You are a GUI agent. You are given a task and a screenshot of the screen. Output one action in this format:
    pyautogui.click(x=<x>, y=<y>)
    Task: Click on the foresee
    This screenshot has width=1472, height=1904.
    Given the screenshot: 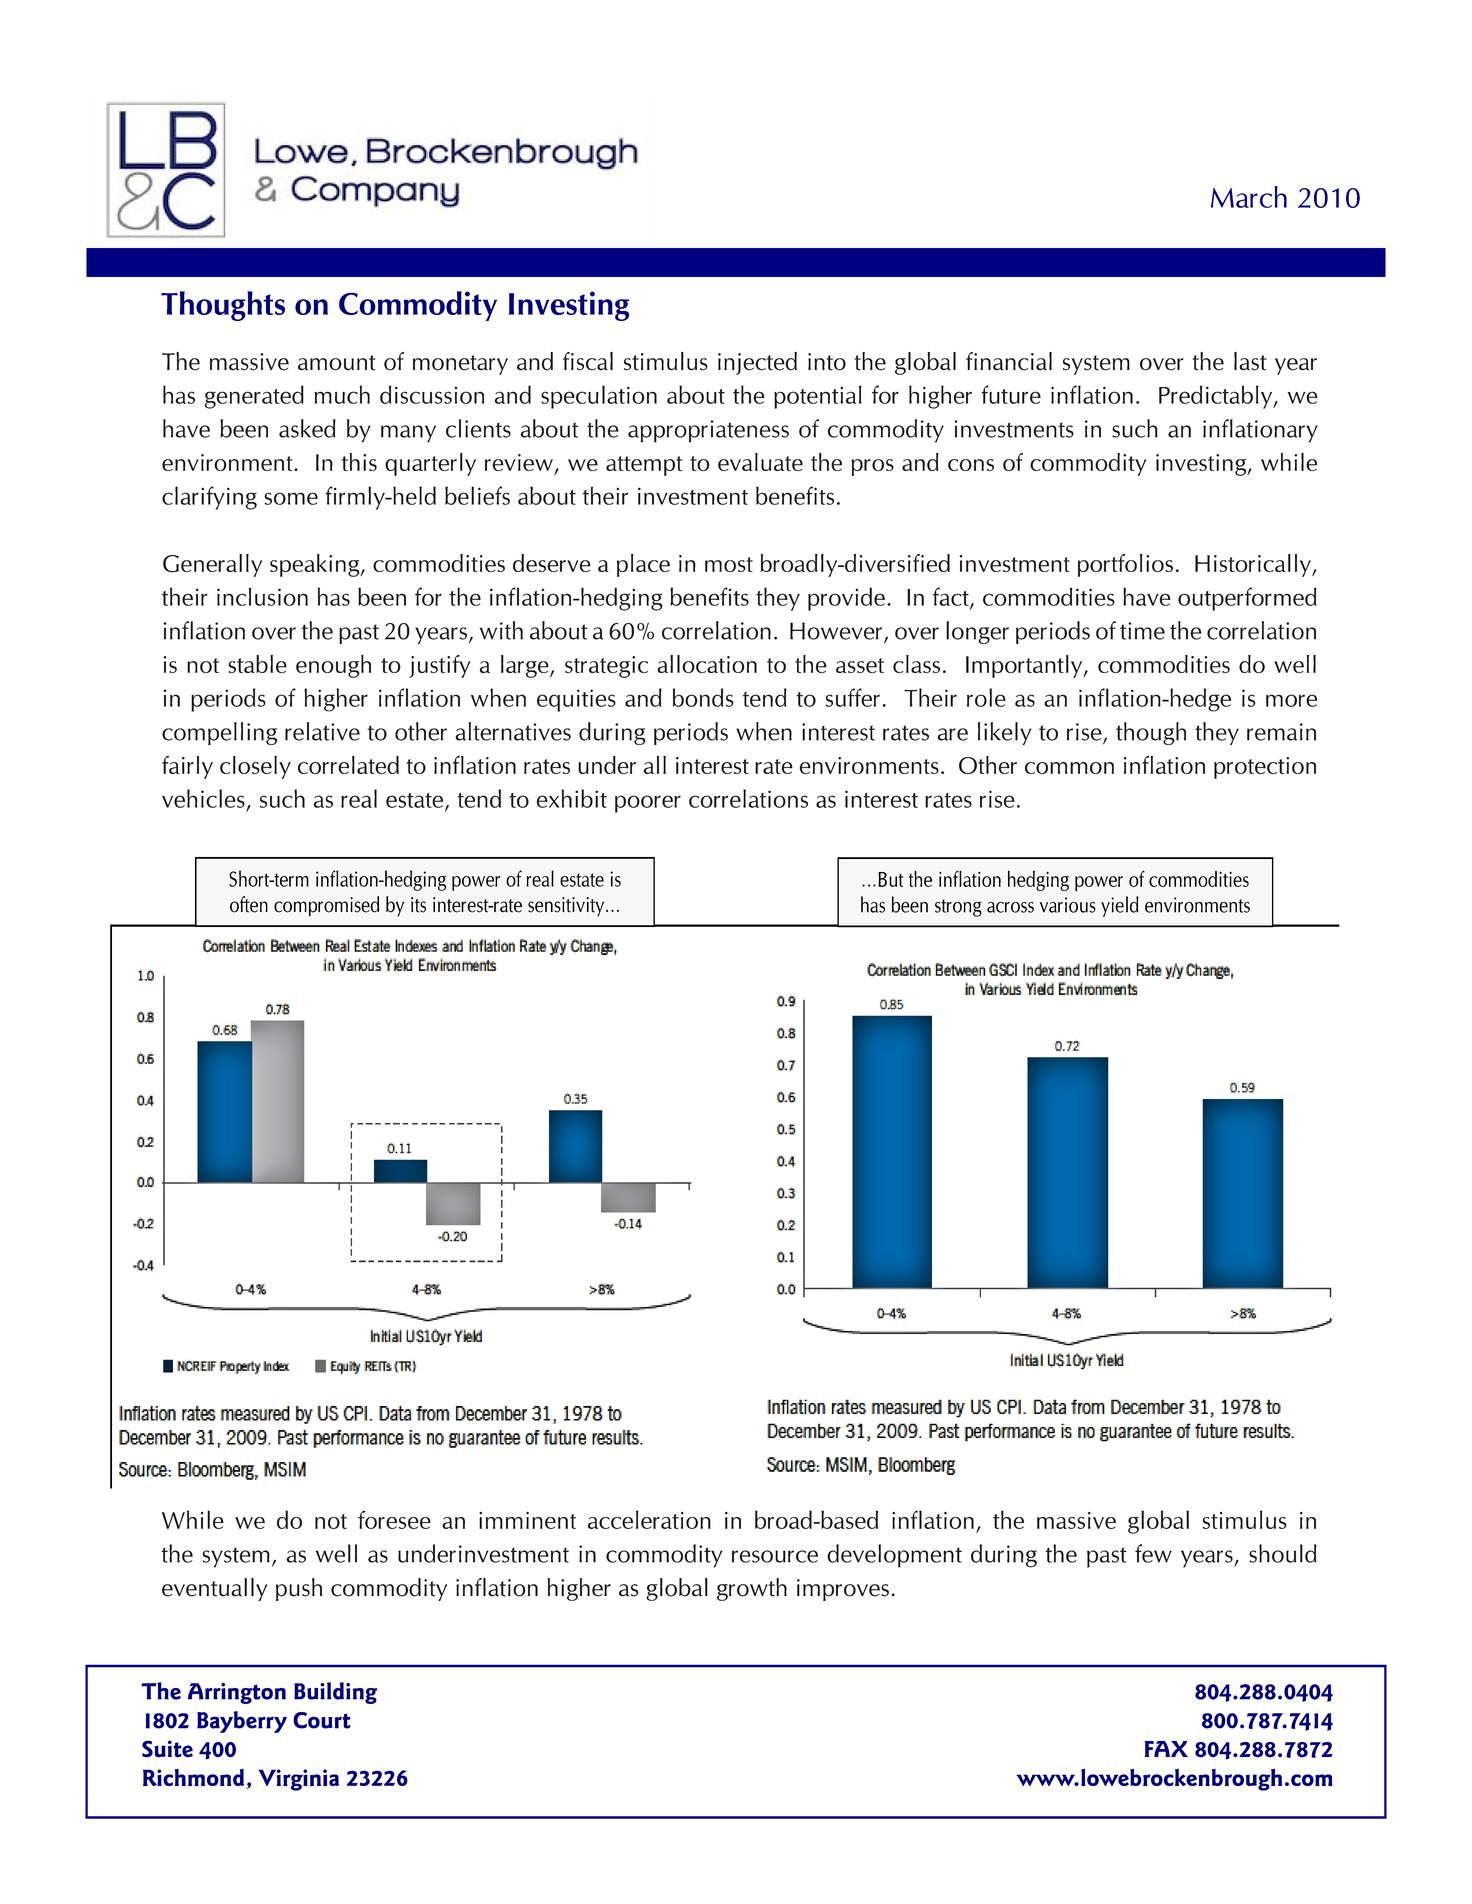 What is the action you would take?
    pyautogui.click(x=394, y=1519)
